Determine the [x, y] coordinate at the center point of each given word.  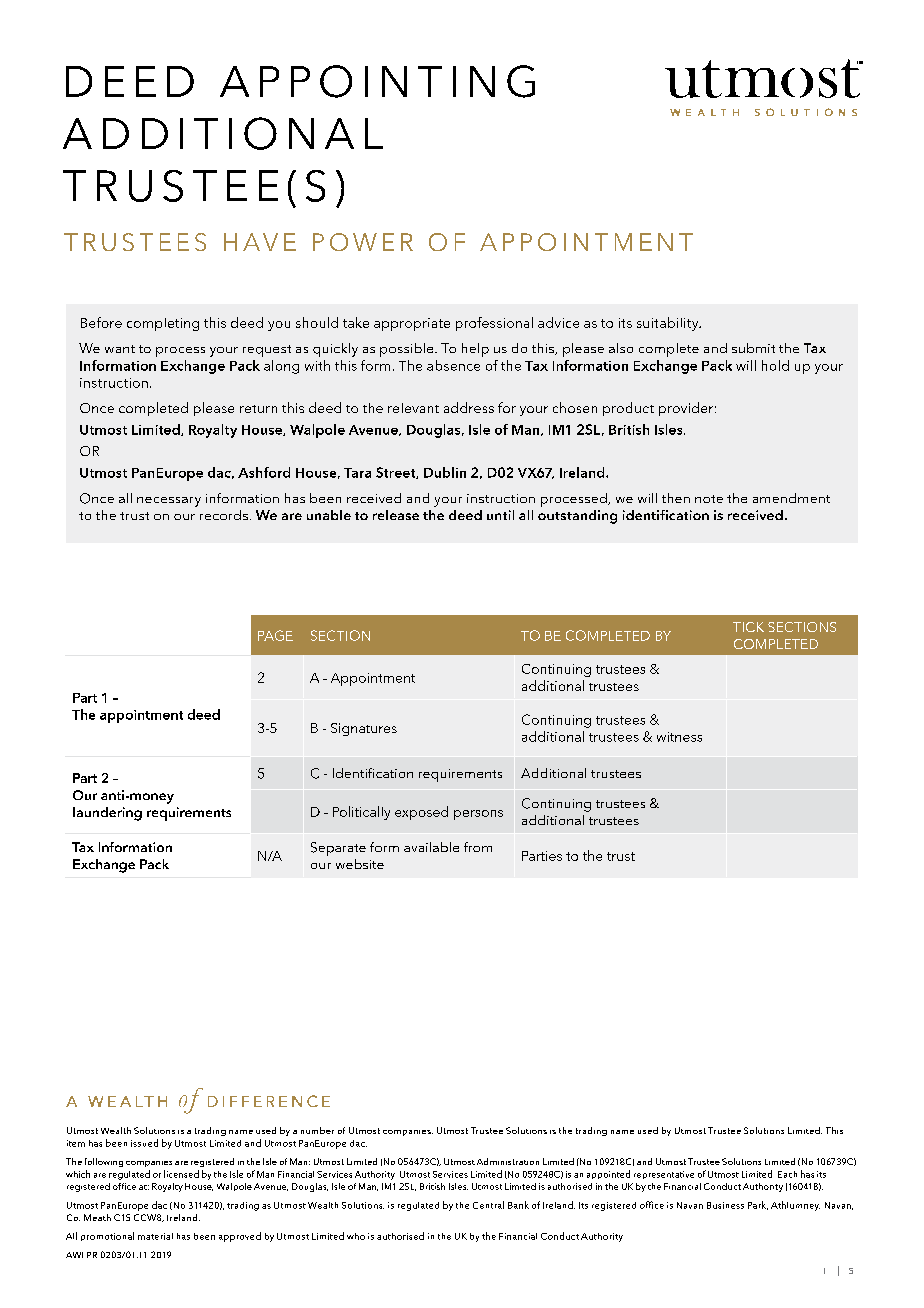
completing [163, 324]
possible [408, 350]
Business [725, 1205]
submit [753, 348]
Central [488, 1205]
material [155, 1236]
